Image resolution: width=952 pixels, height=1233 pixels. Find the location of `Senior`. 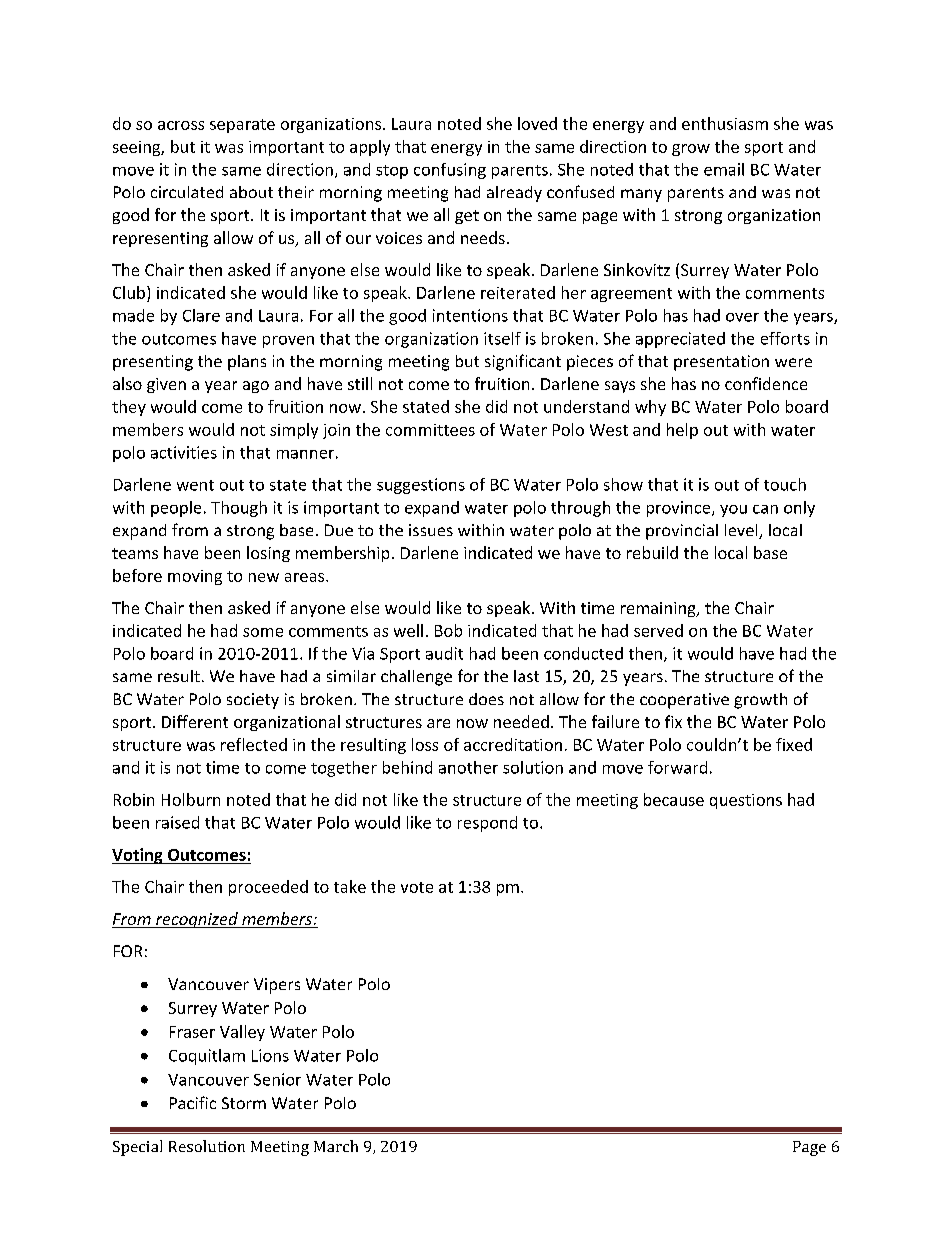

Senior is located at coordinates (277, 1079).
